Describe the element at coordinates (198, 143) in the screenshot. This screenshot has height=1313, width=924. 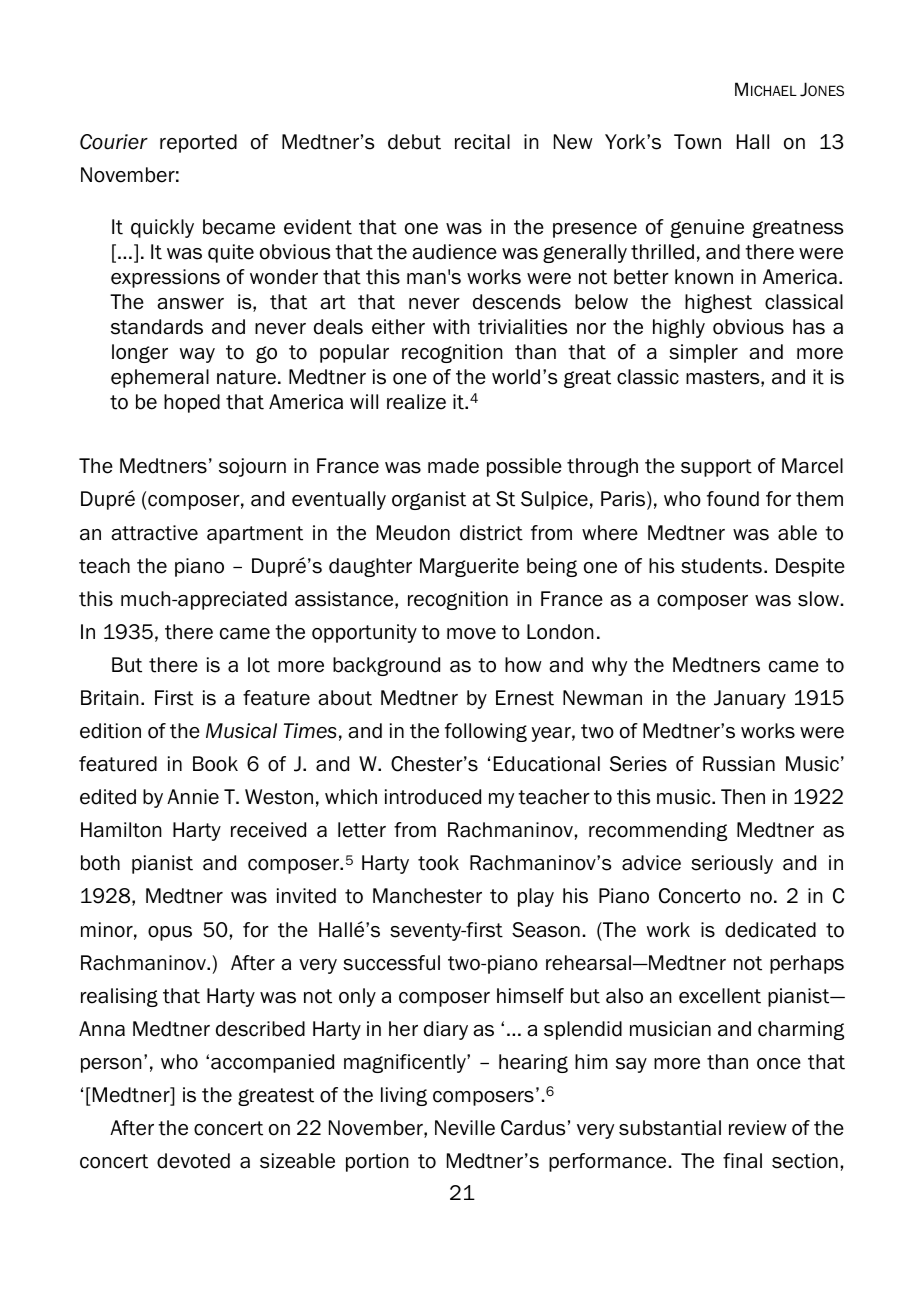
I see `reported` at that location.
